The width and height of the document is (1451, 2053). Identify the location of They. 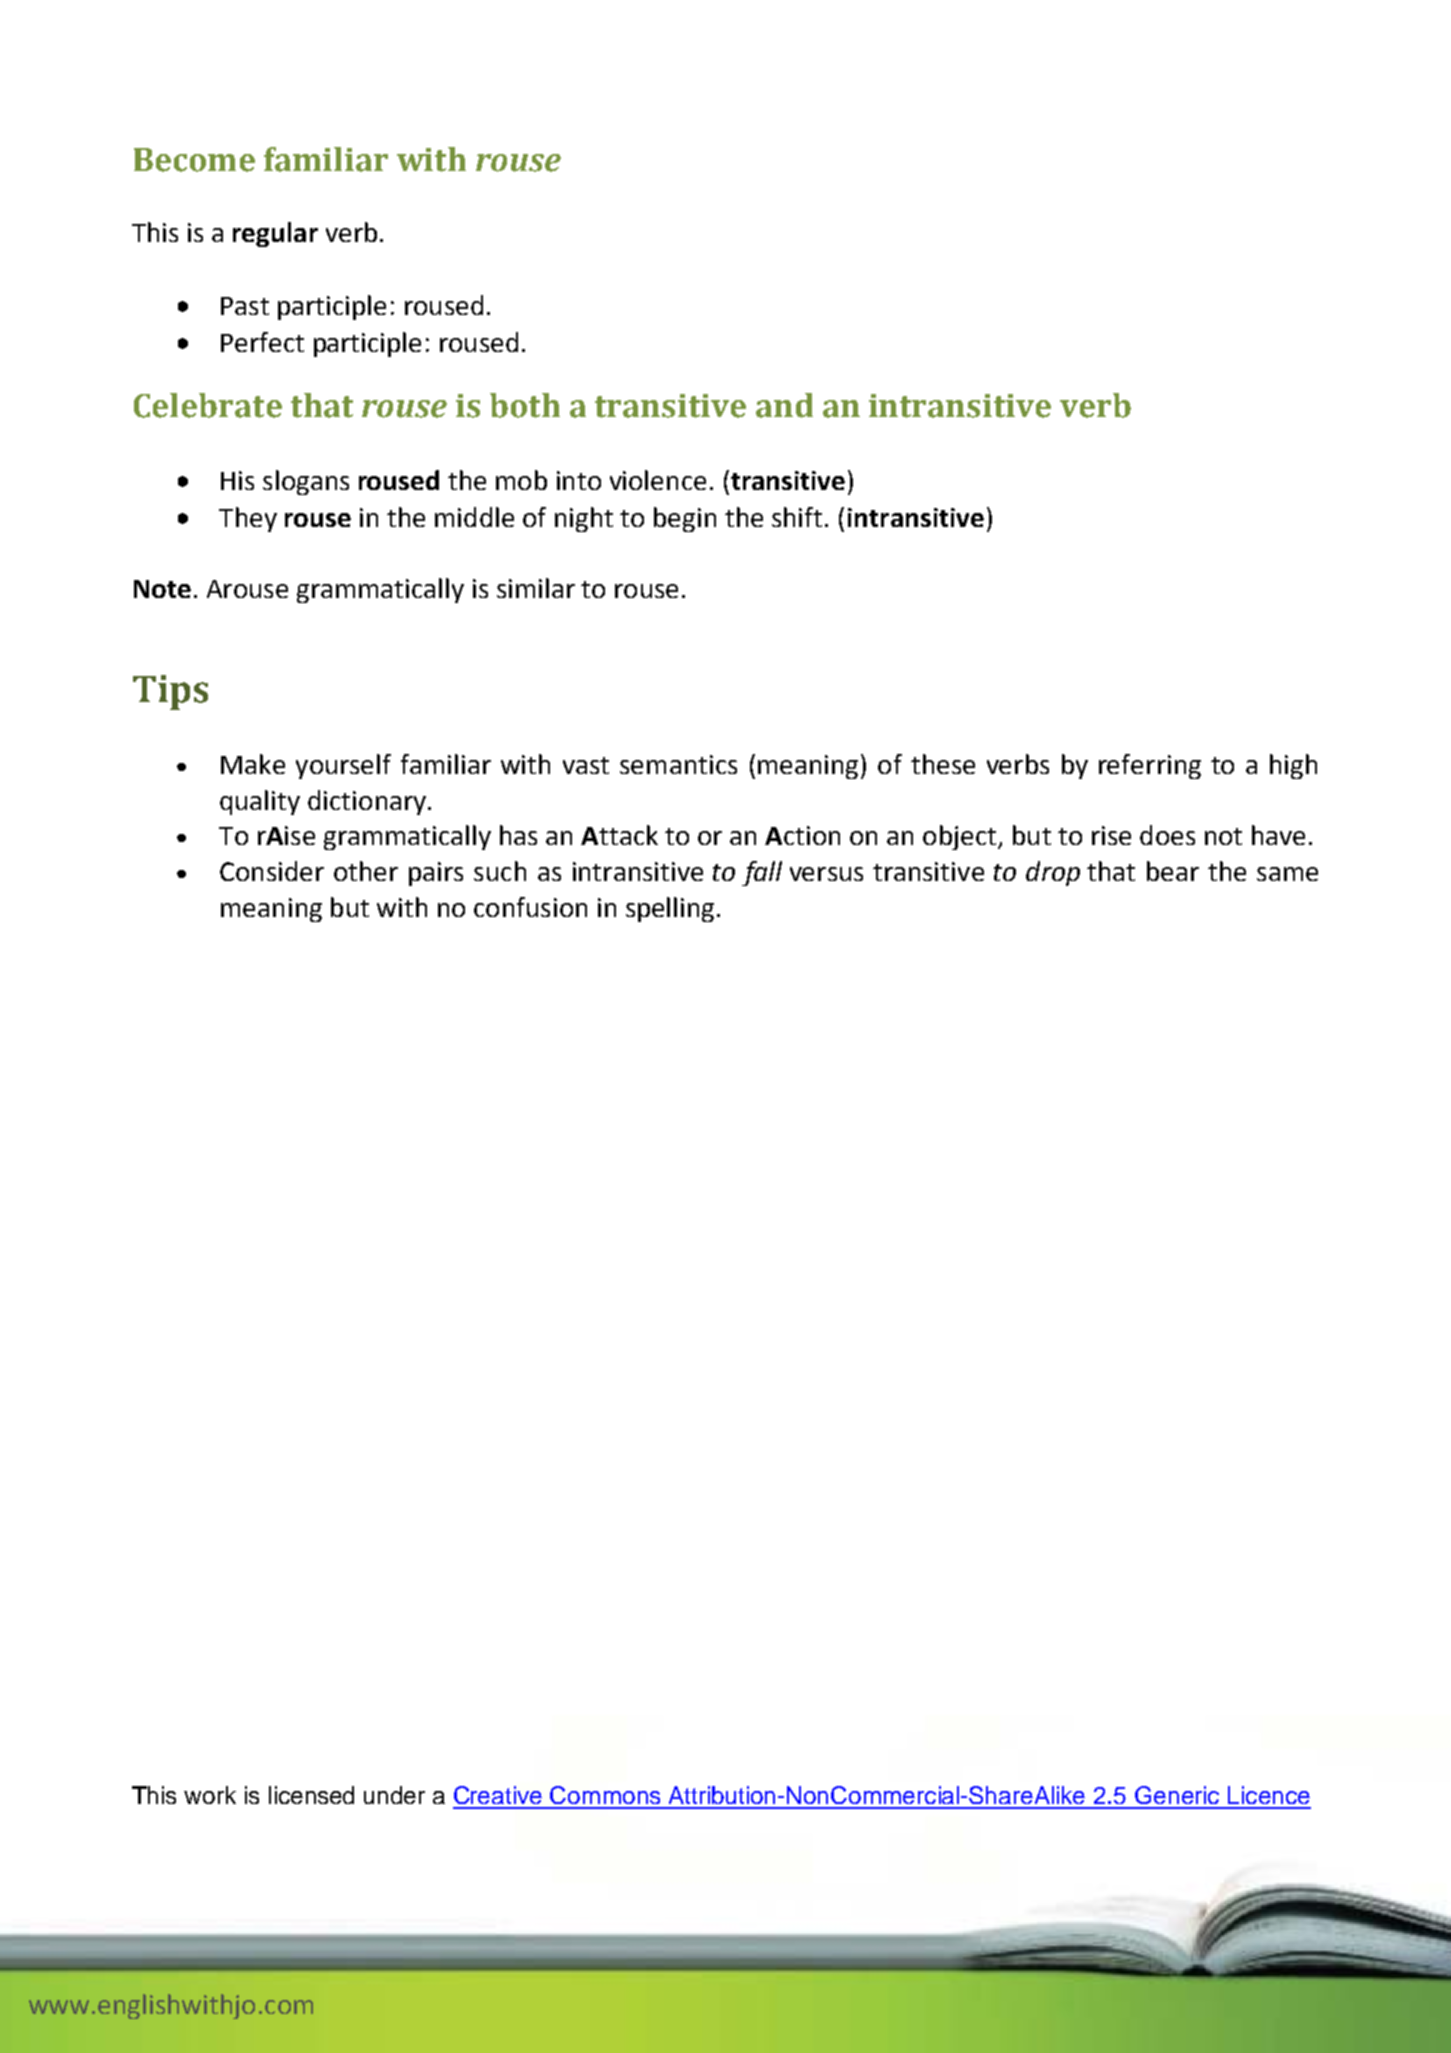
(248, 519).
